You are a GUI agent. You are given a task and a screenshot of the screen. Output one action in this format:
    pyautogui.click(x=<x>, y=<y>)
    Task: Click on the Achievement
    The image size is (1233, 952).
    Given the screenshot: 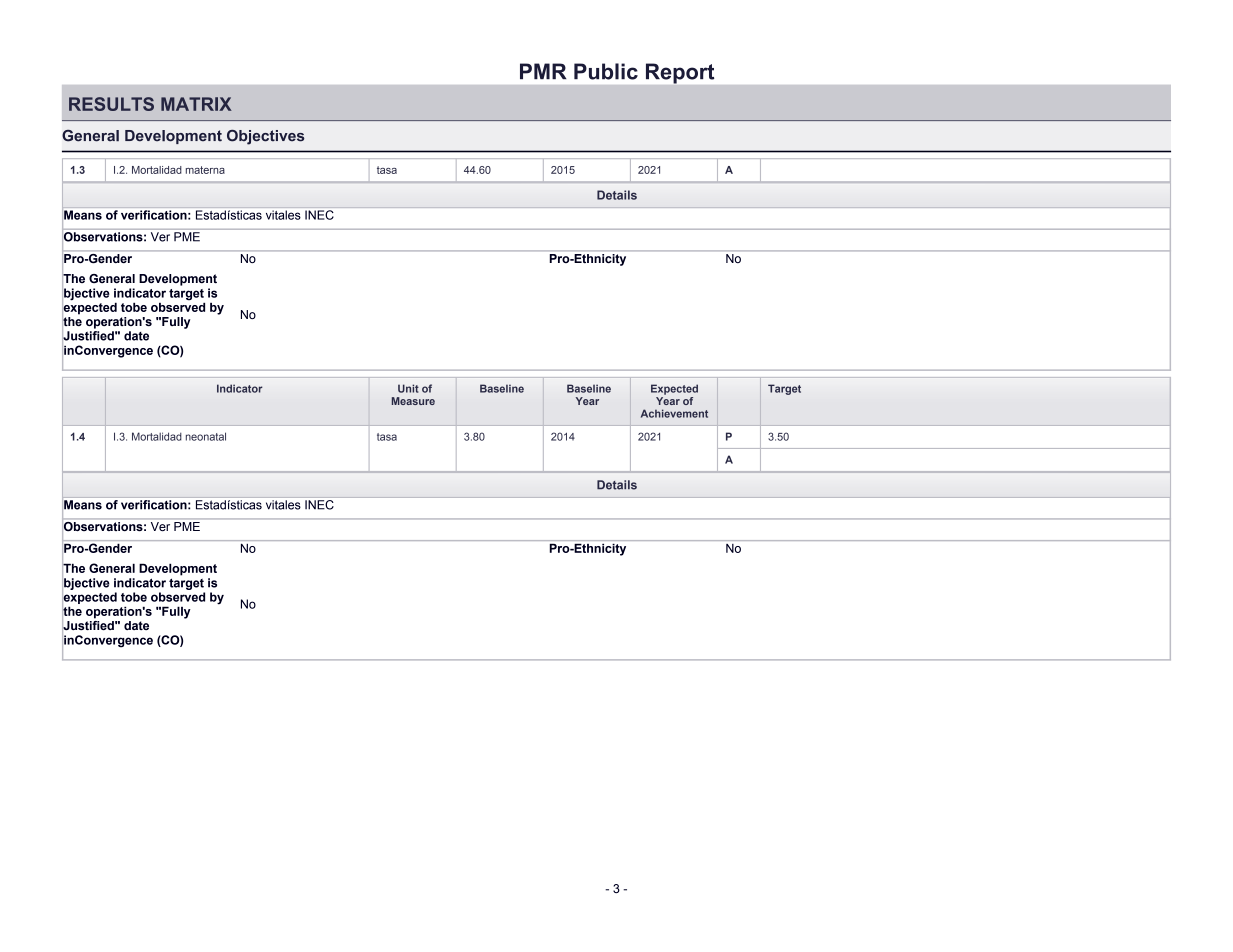 What is the action you would take?
    pyautogui.click(x=674, y=413)
